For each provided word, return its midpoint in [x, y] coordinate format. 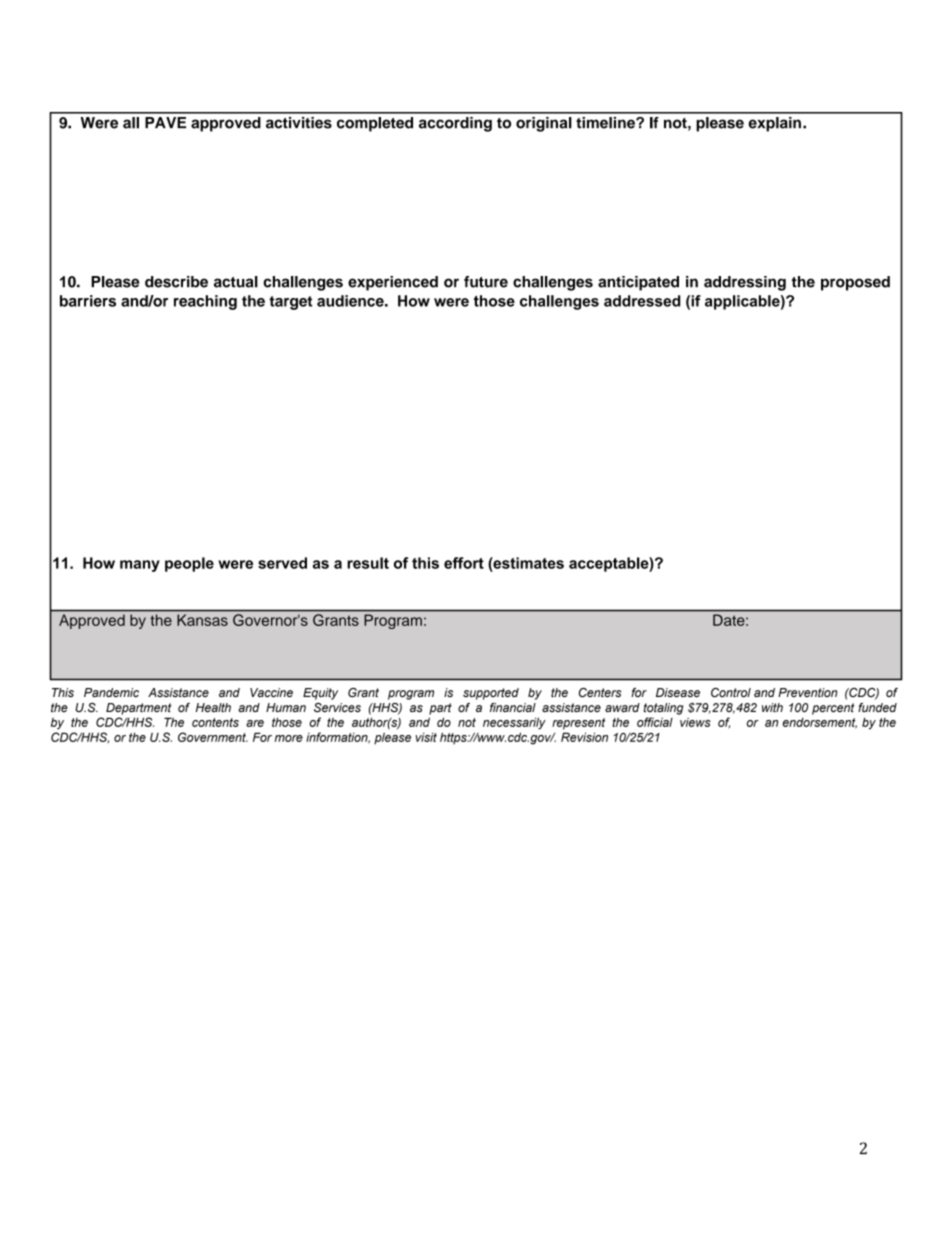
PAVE [165, 122]
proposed [855, 283]
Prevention [807, 692]
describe [176, 282]
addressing [745, 283]
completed [375, 124]
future [486, 282]
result [368, 563]
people [189, 564]
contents [215, 722]
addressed [642, 301]
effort [464, 563]
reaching [205, 302]
